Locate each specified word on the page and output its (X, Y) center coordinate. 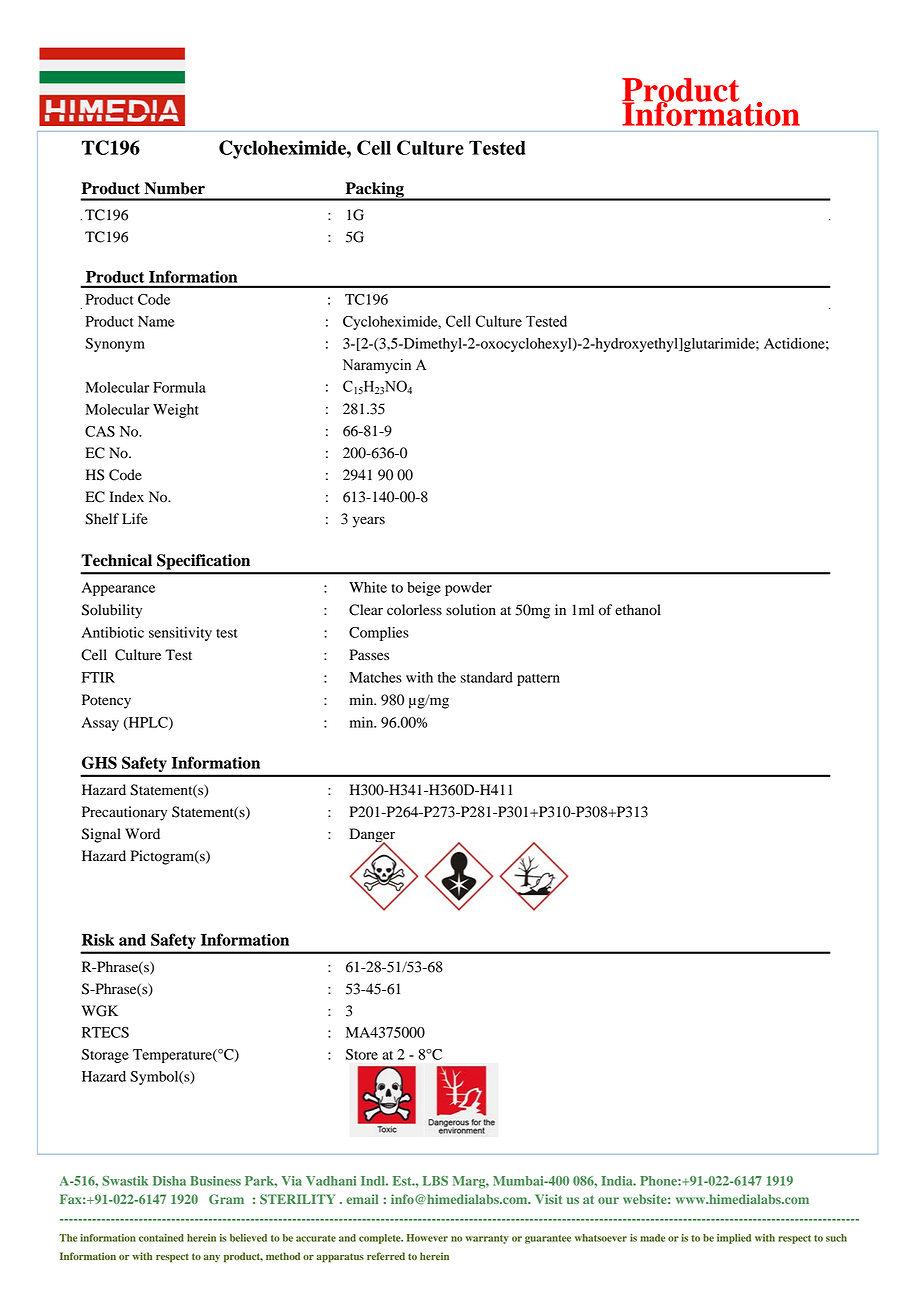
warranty (487, 1239)
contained (161, 1238)
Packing (374, 191)
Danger (372, 836)
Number (174, 188)
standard (487, 677)
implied (734, 1239)
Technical (116, 560)
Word (142, 834)
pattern (538, 680)
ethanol (638, 610)
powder (468, 589)
